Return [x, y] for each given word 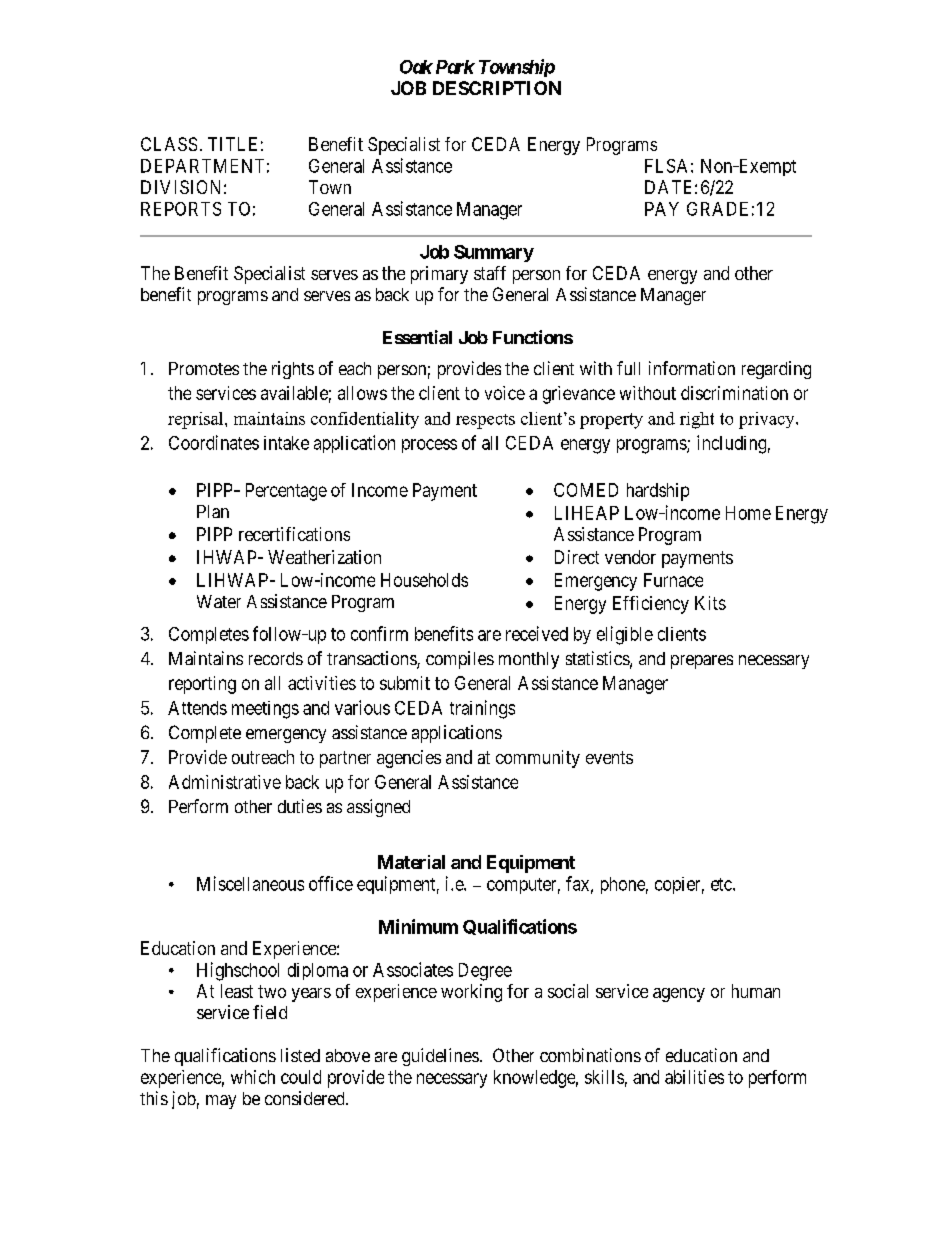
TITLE [232, 144]
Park [455, 67]
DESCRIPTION [497, 88]
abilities [694, 1077]
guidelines [440, 1057]
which [253, 1077]
